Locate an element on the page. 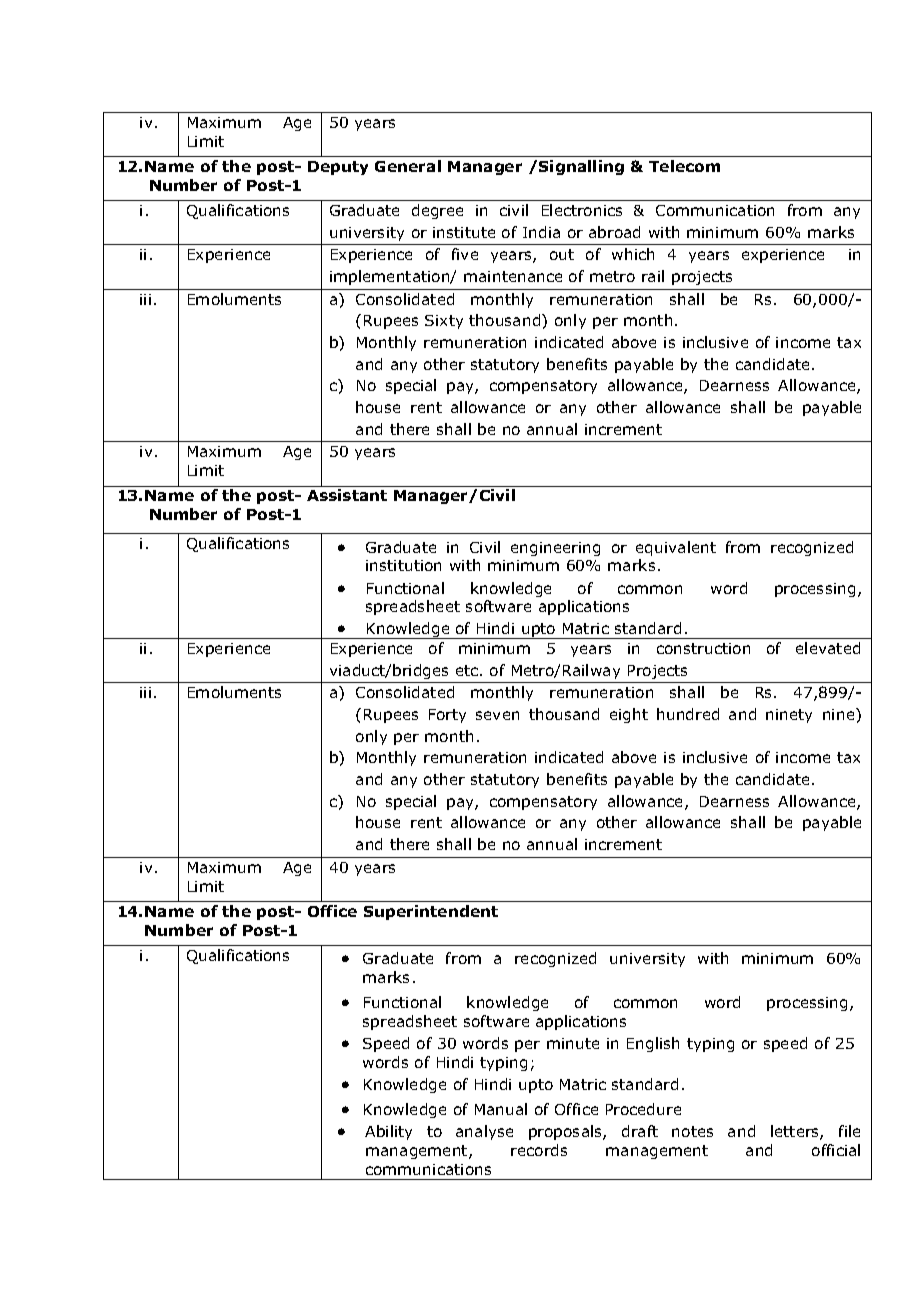 The image size is (924, 1308). analyse is located at coordinates (484, 1132).
